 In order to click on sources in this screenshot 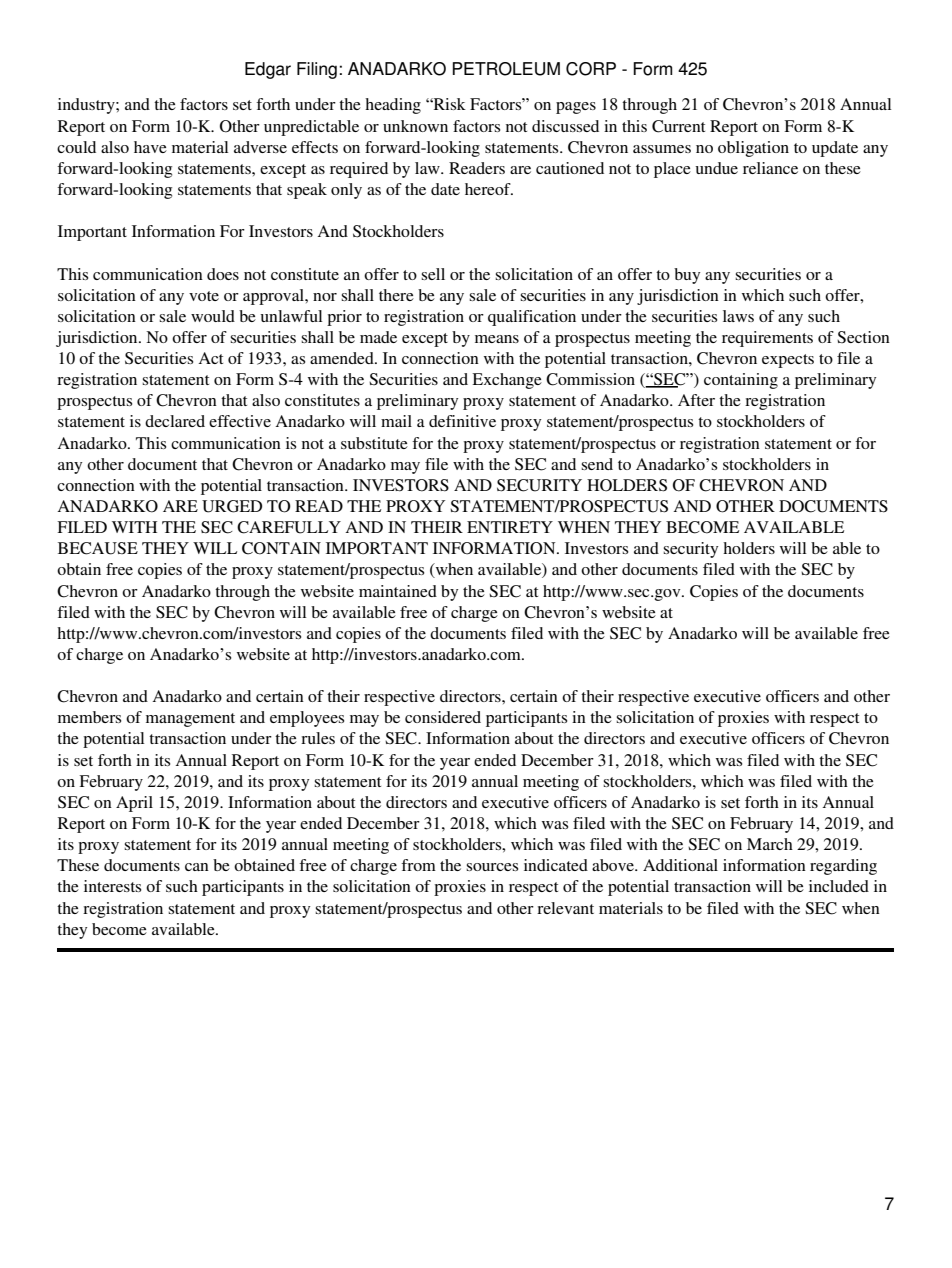, I will do `click(492, 867)`.
